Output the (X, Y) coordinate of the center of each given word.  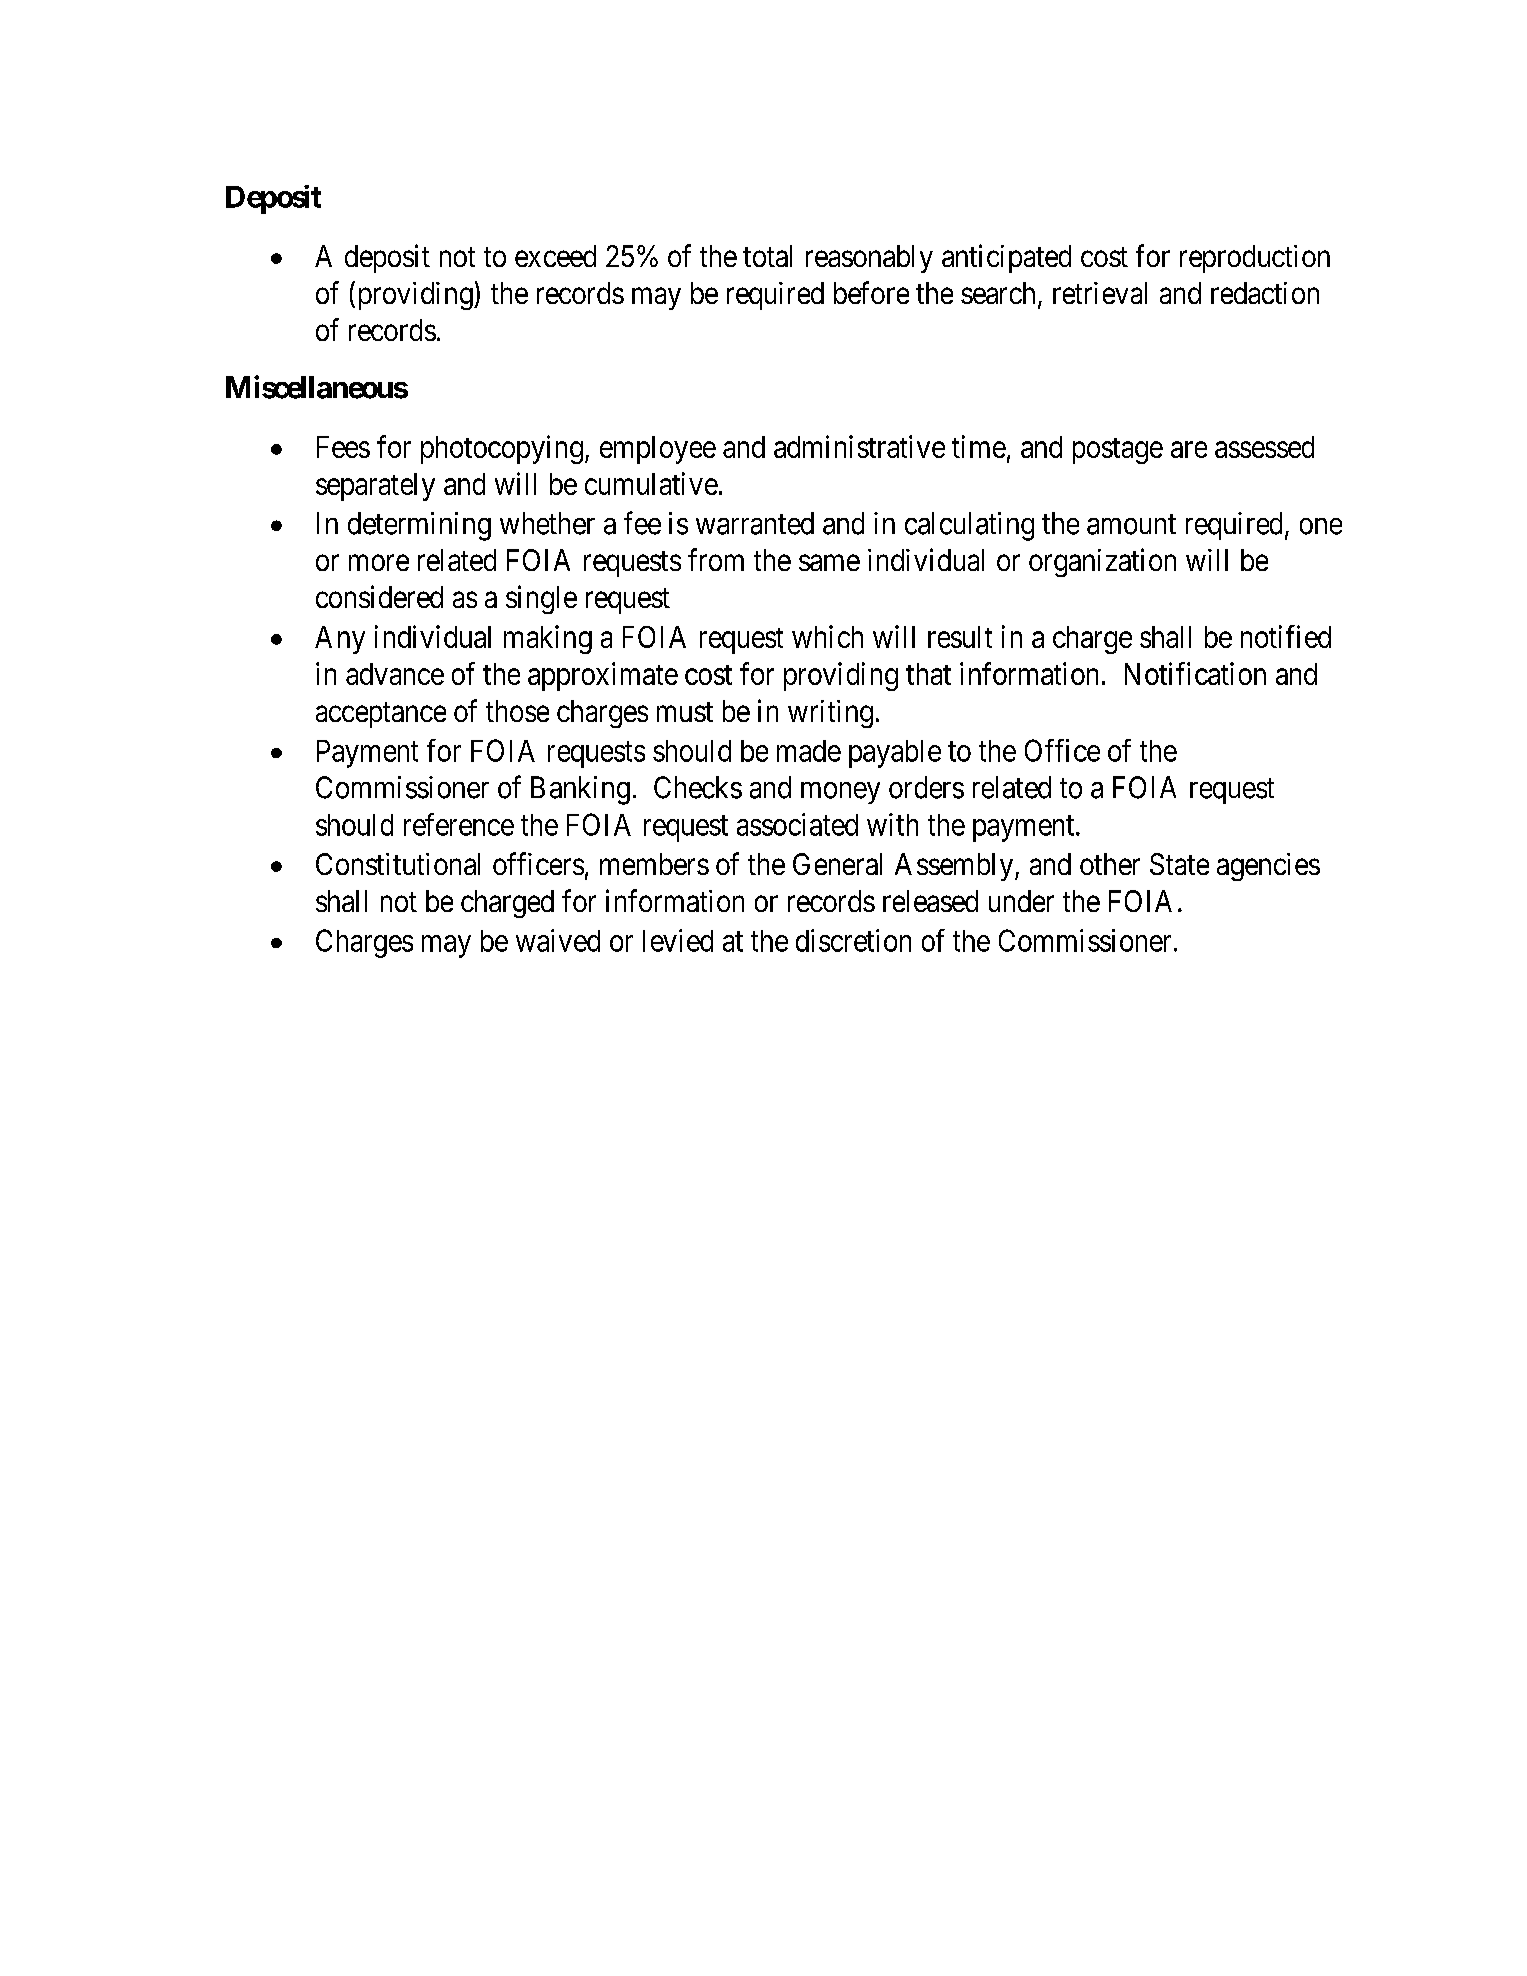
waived (558, 940)
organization (1102, 562)
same (829, 563)
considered (379, 596)
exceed (555, 256)
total (767, 256)
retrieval (1100, 293)
